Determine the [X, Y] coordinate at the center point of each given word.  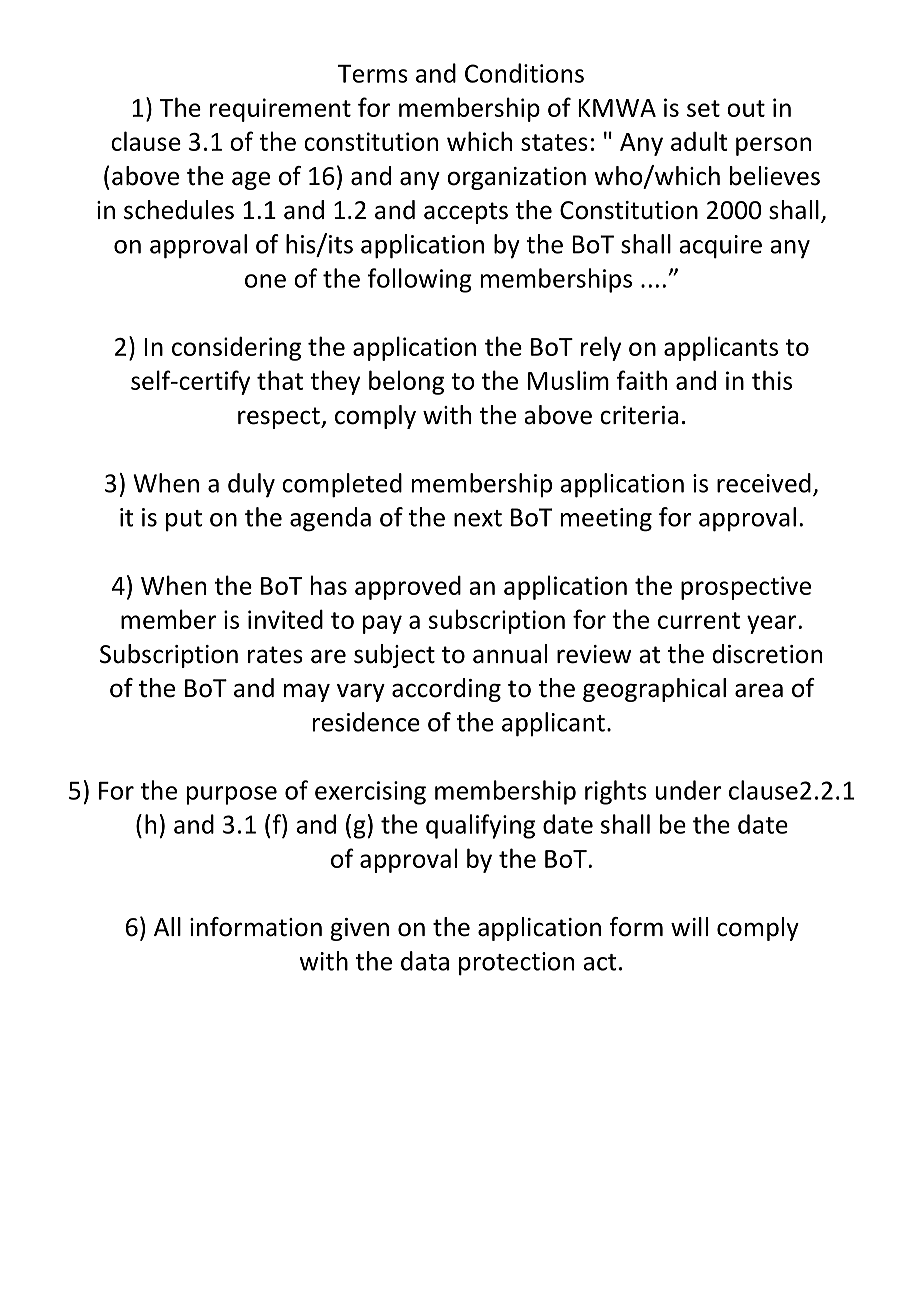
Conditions [524, 73]
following [420, 280]
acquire [720, 247]
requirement [280, 110]
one [265, 281]
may [307, 692]
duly [251, 485]
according [446, 690]
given [359, 929]
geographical [654, 690]
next [478, 518]
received [764, 483]
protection [516, 964]
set [703, 108]
